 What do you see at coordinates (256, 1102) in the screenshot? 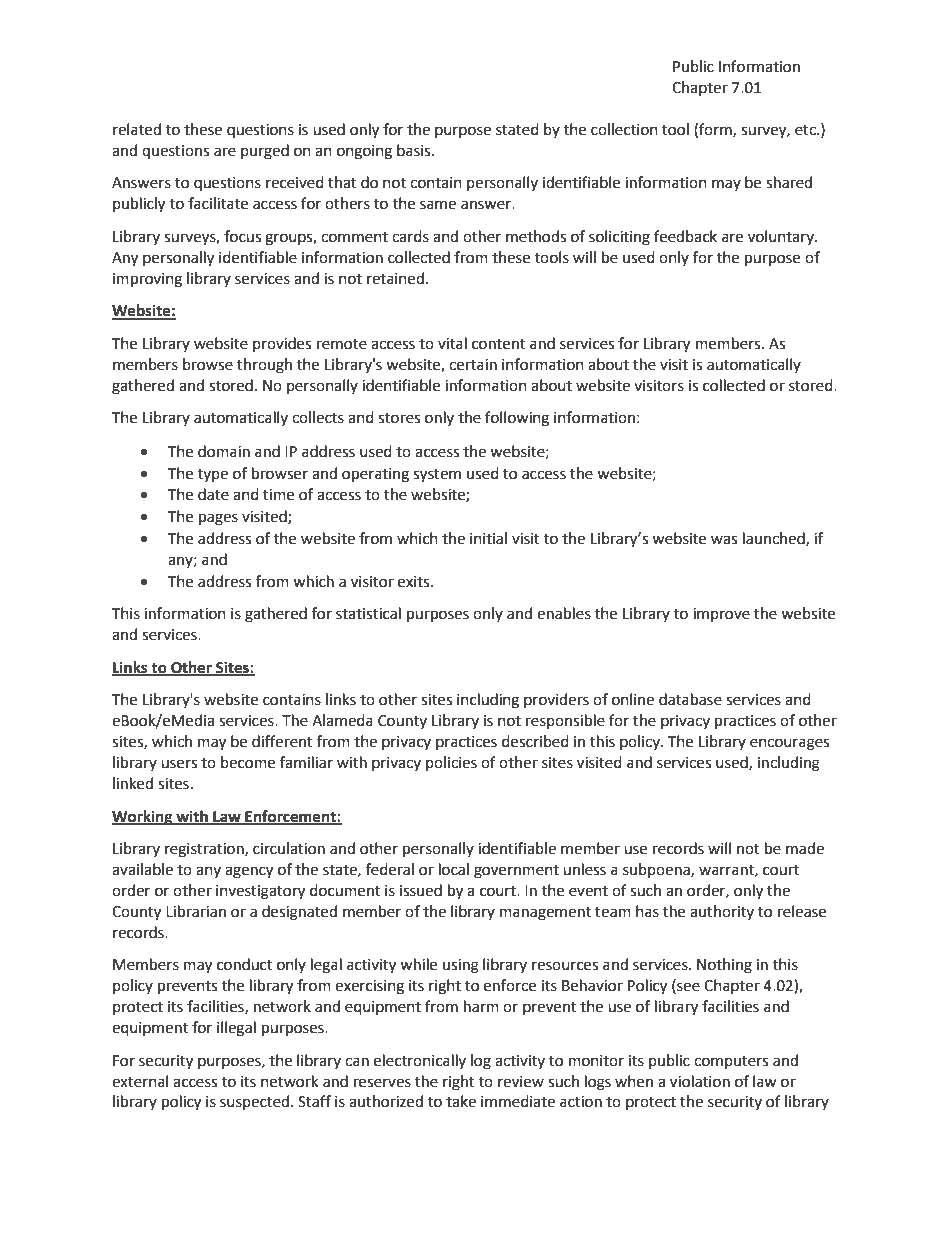
I see `suspected` at bounding box center [256, 1102].
